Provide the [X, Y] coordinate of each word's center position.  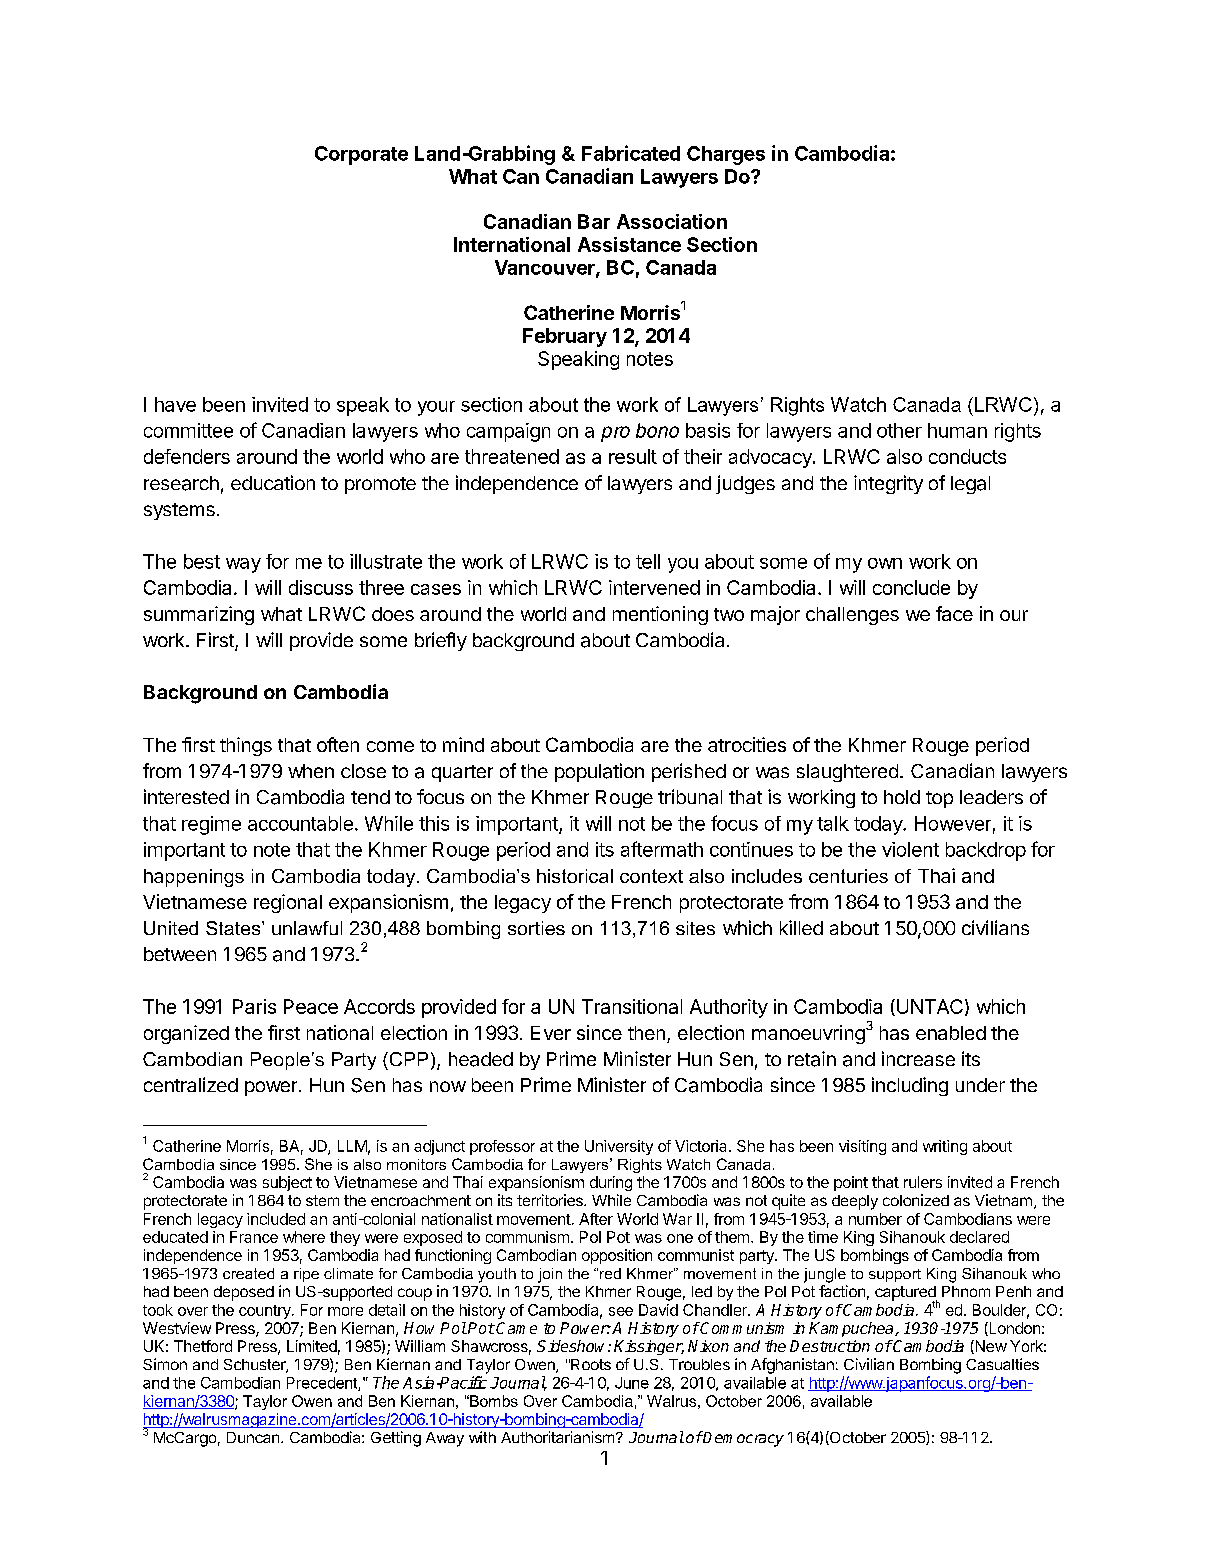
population [599, 772]
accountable [300, 823]
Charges [726, 155]
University [619, 1147]
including [910, 1086]
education [273, 482]
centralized [191, 1084]
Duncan [254, 1437]
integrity [888, 484]
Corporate [361, 155]
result [633, 456]
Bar [594, 221]
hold [902, 797]
